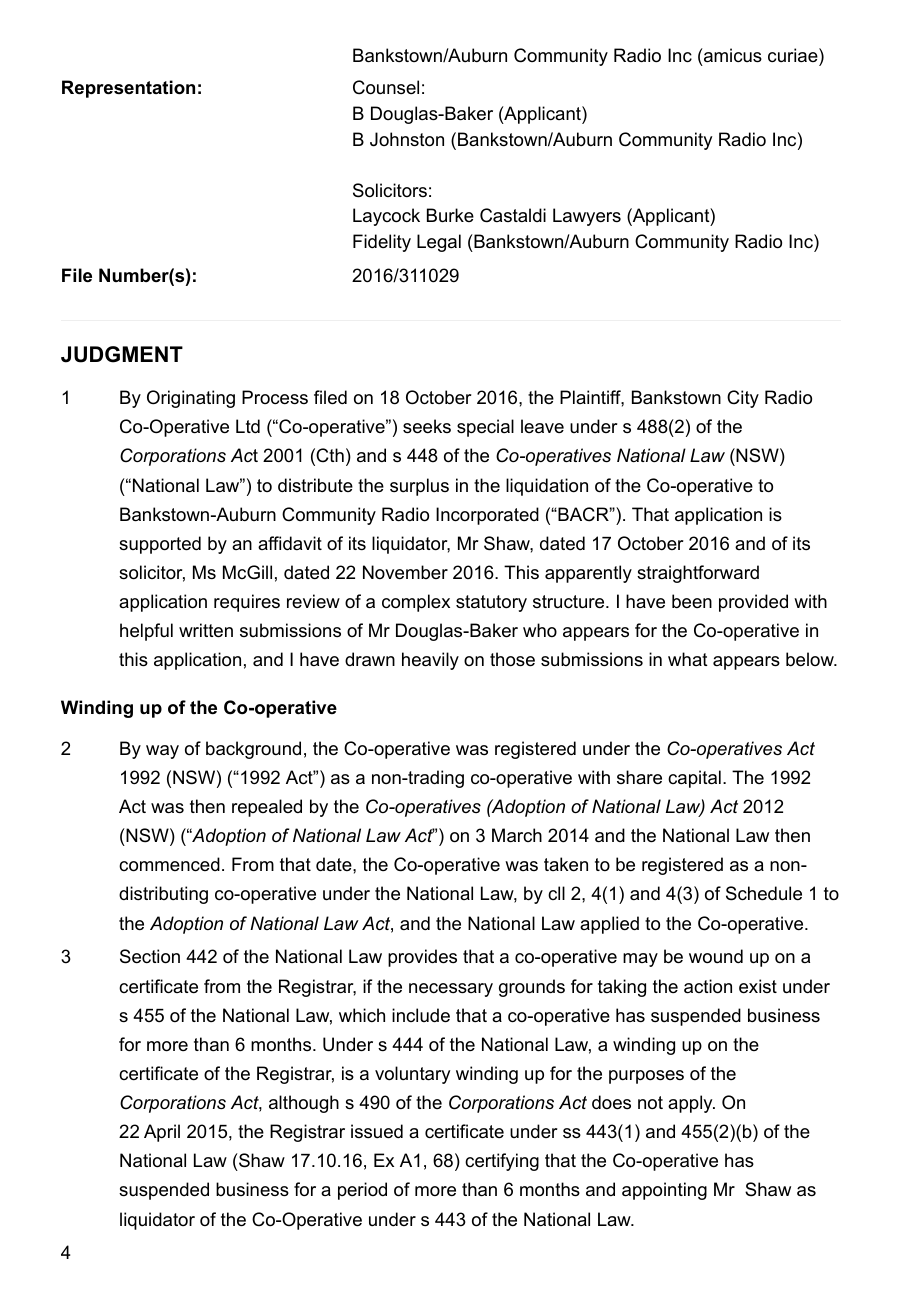 Image resolution: width=924 pixels, height=1308 pixels. Describe the element at coordinates (122, 354) in the image. I see `JUDGMENT` at that location.
